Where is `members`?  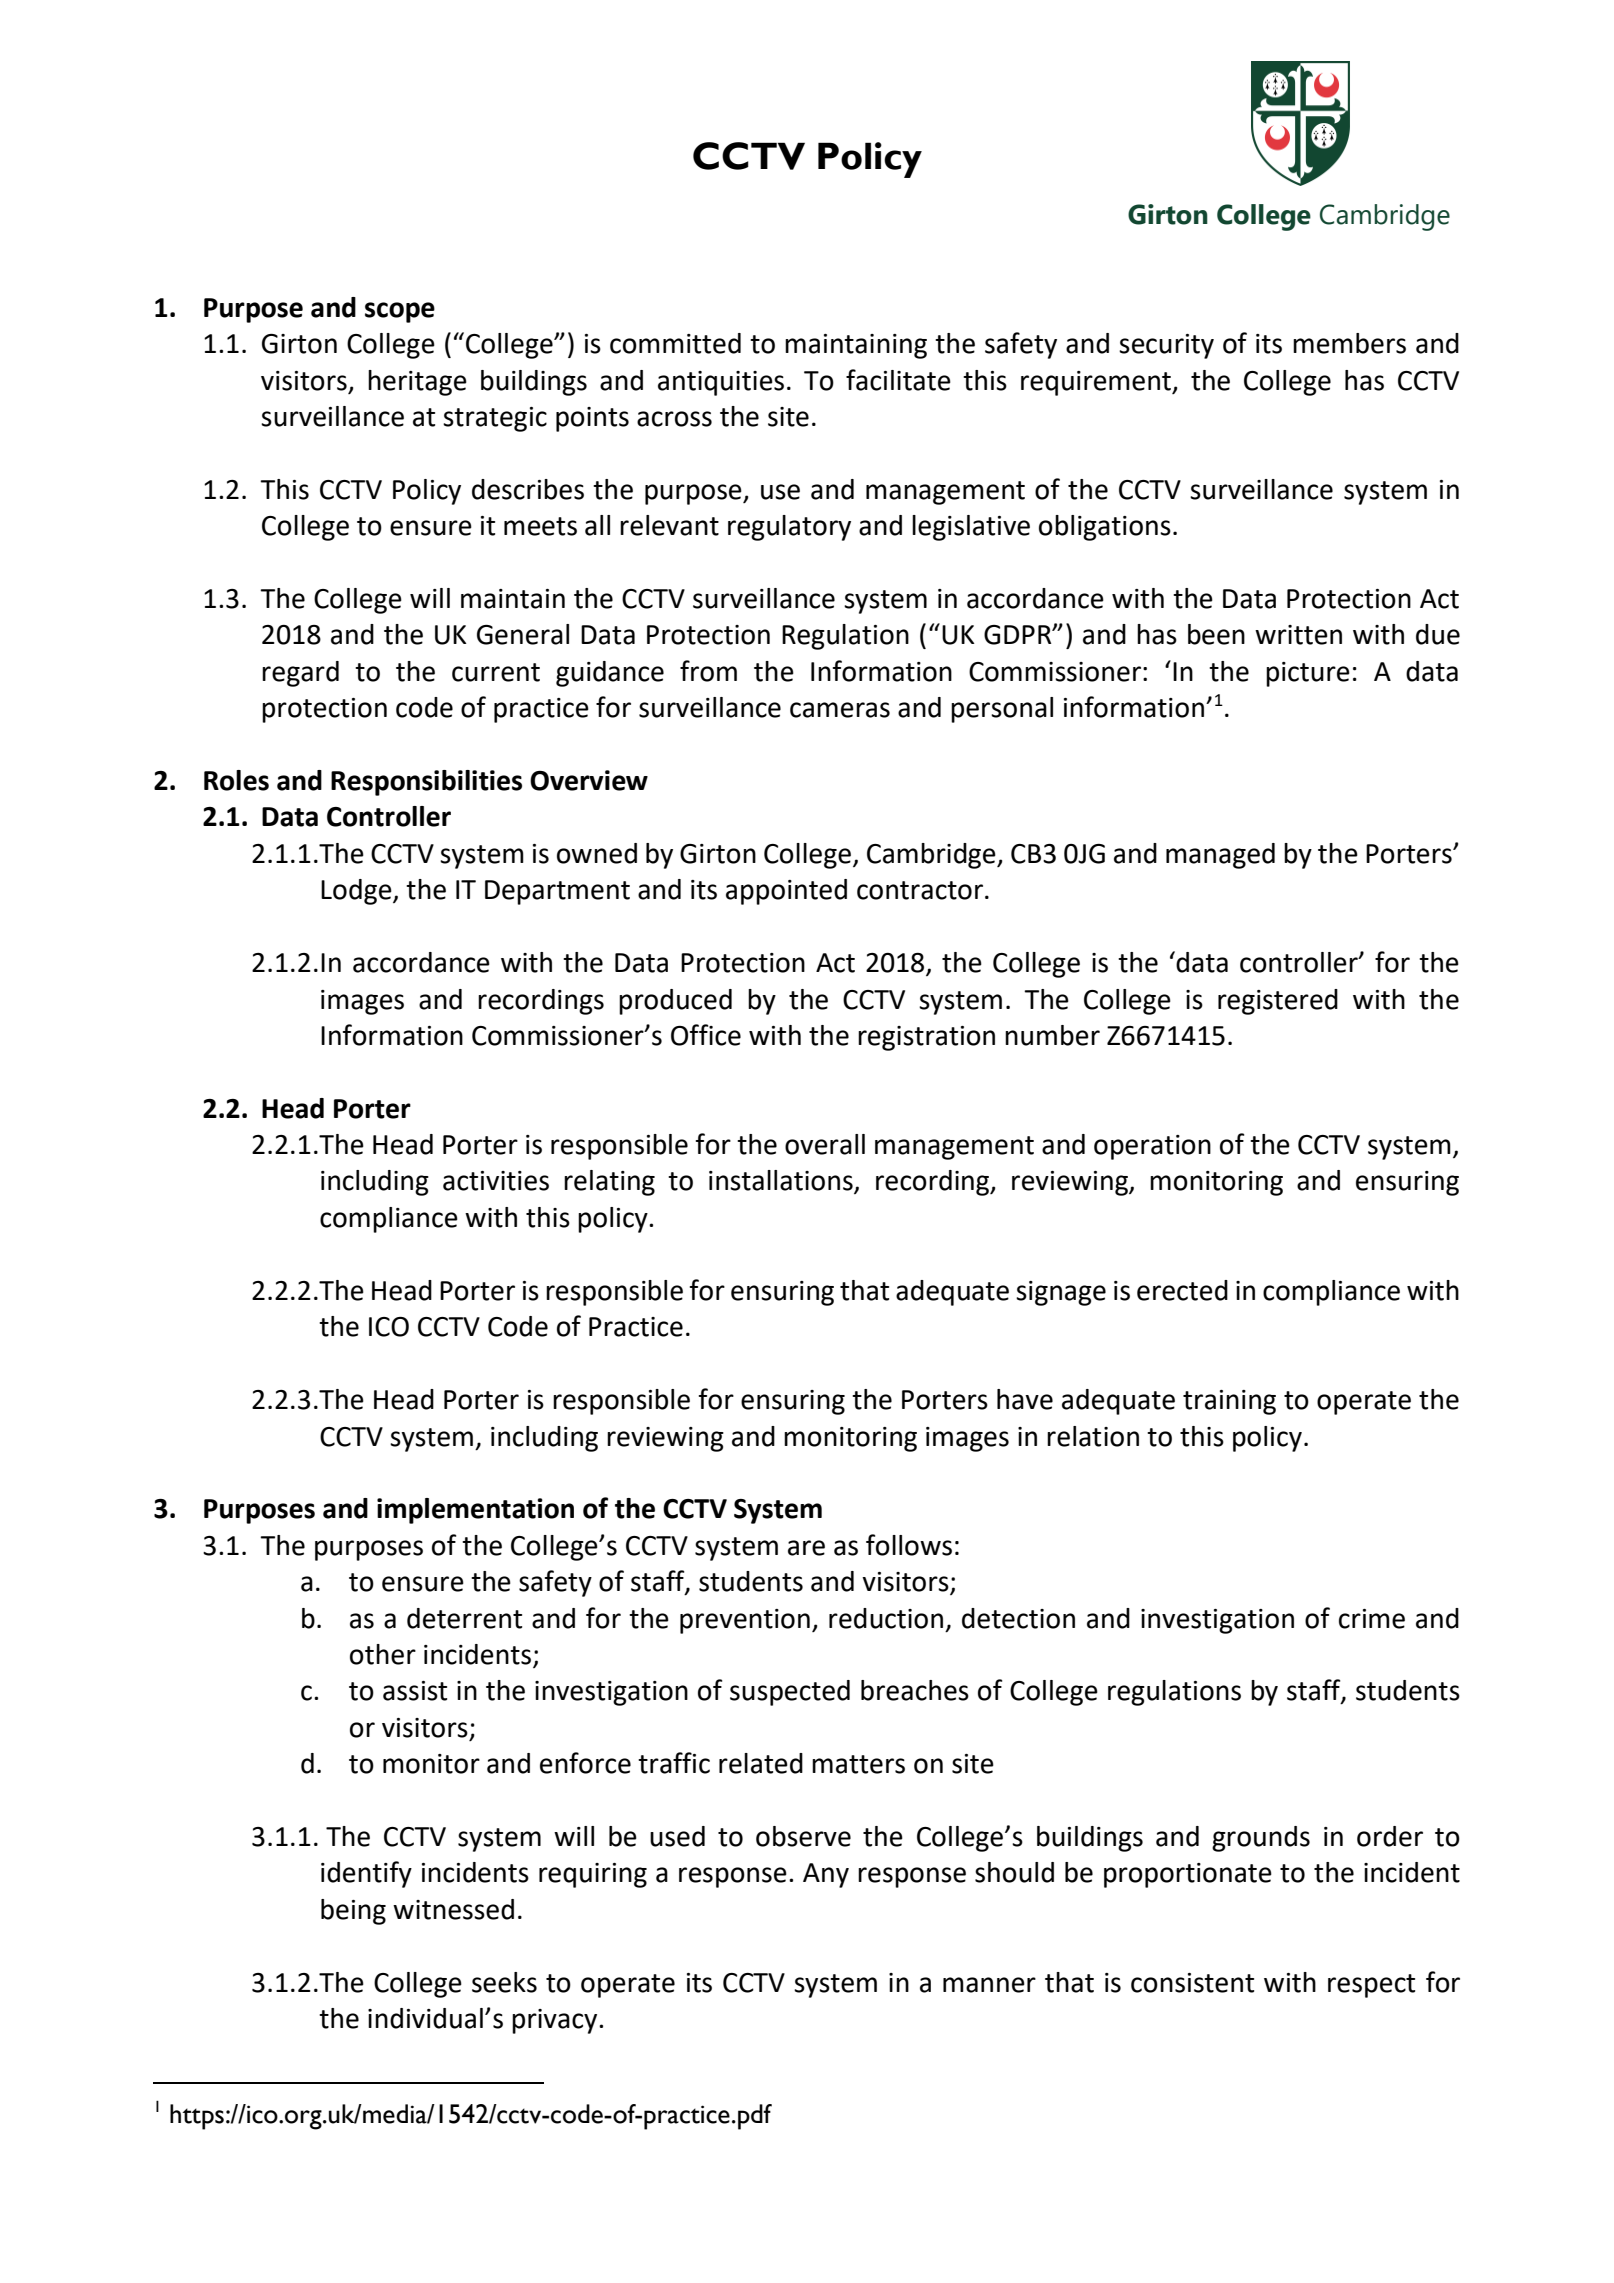
members is located at coordinates (1349, 343).
